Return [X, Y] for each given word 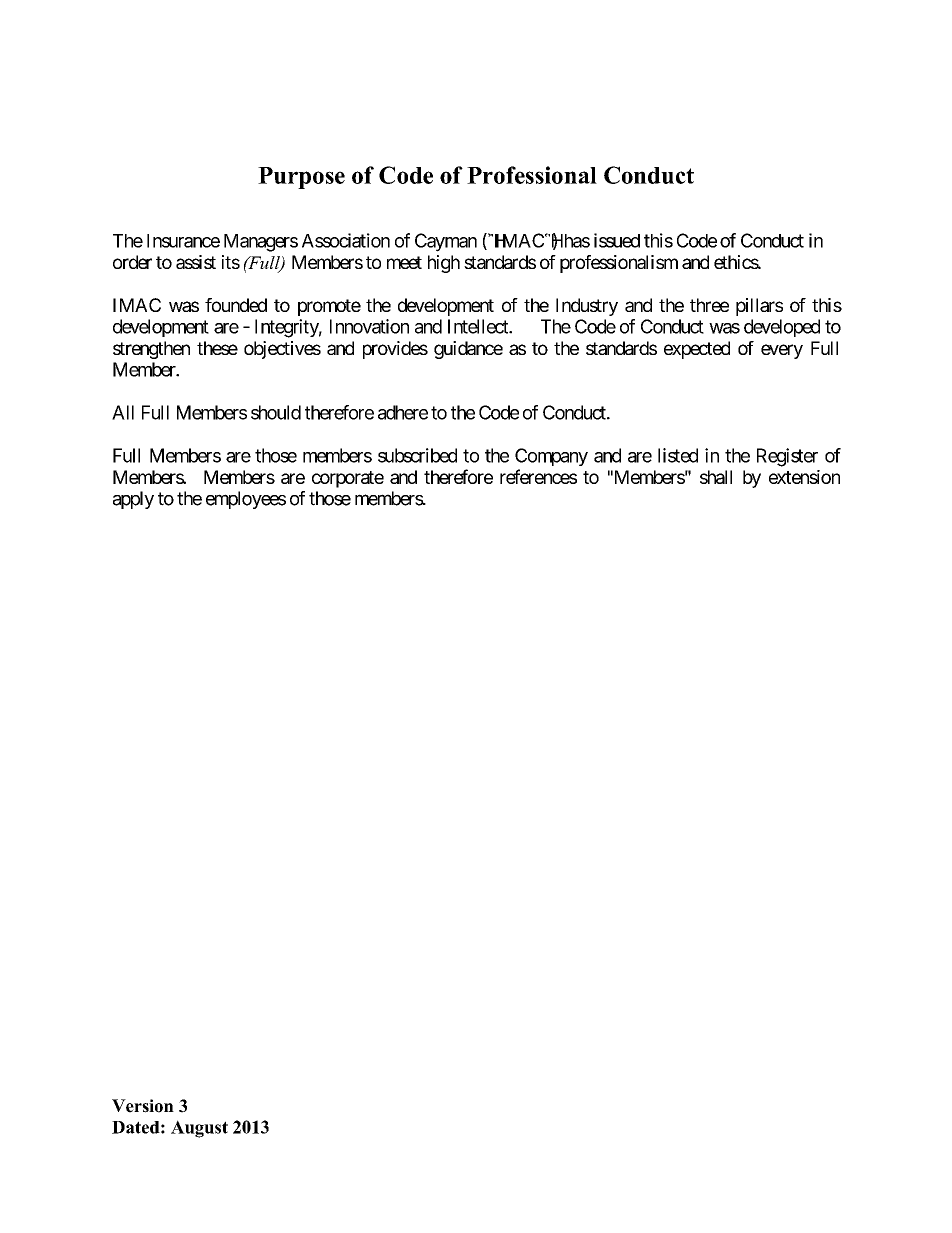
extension [804, 477]
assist [196, 262]
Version [143, 1106]
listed [678, 455]
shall [716, 477]
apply [133, 500]
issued [617, 240]
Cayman [446, 242]
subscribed [417, 455]
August [199, 1129]
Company [551, 457]
